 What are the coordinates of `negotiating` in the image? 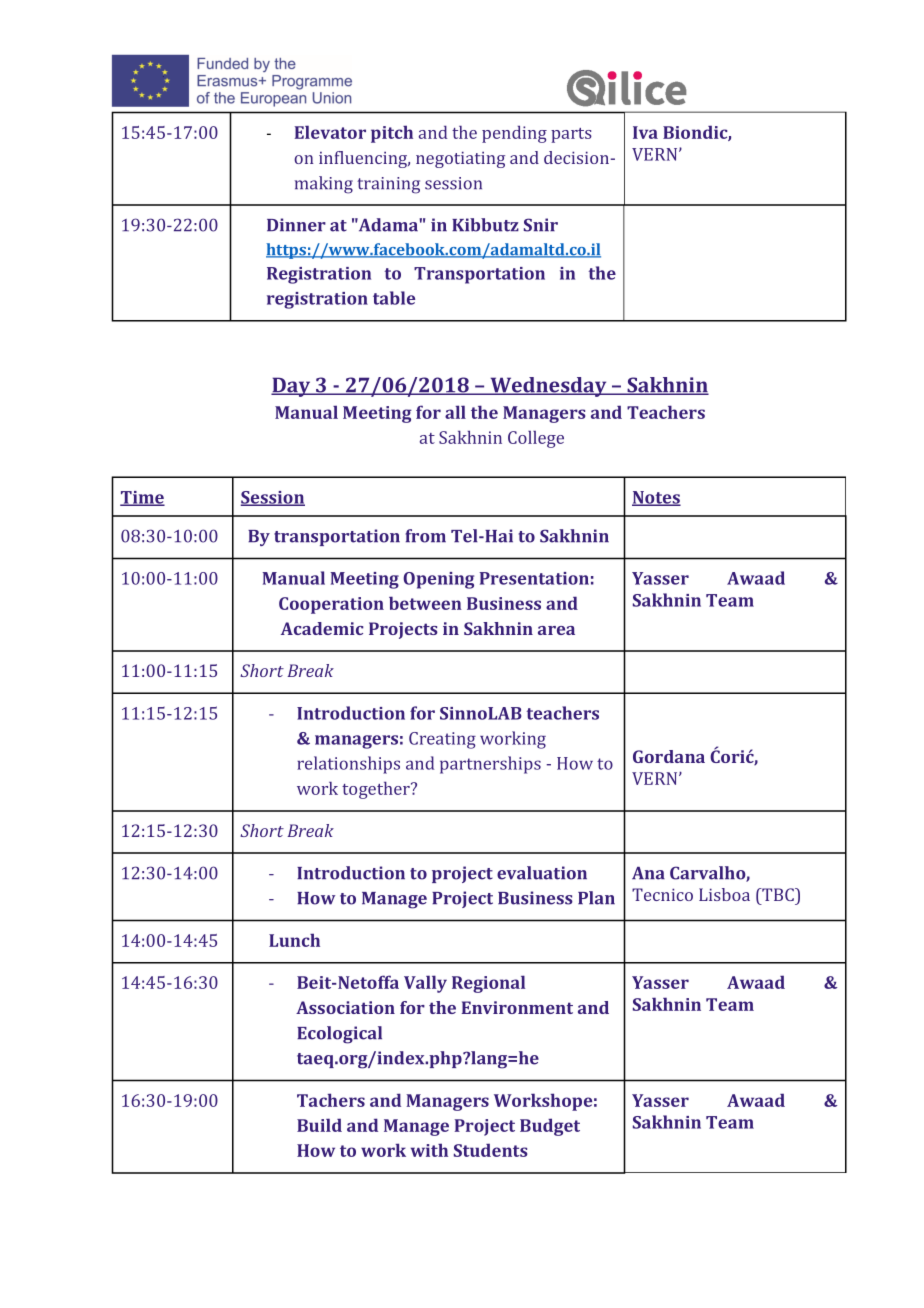 It's located at (460, 159).
